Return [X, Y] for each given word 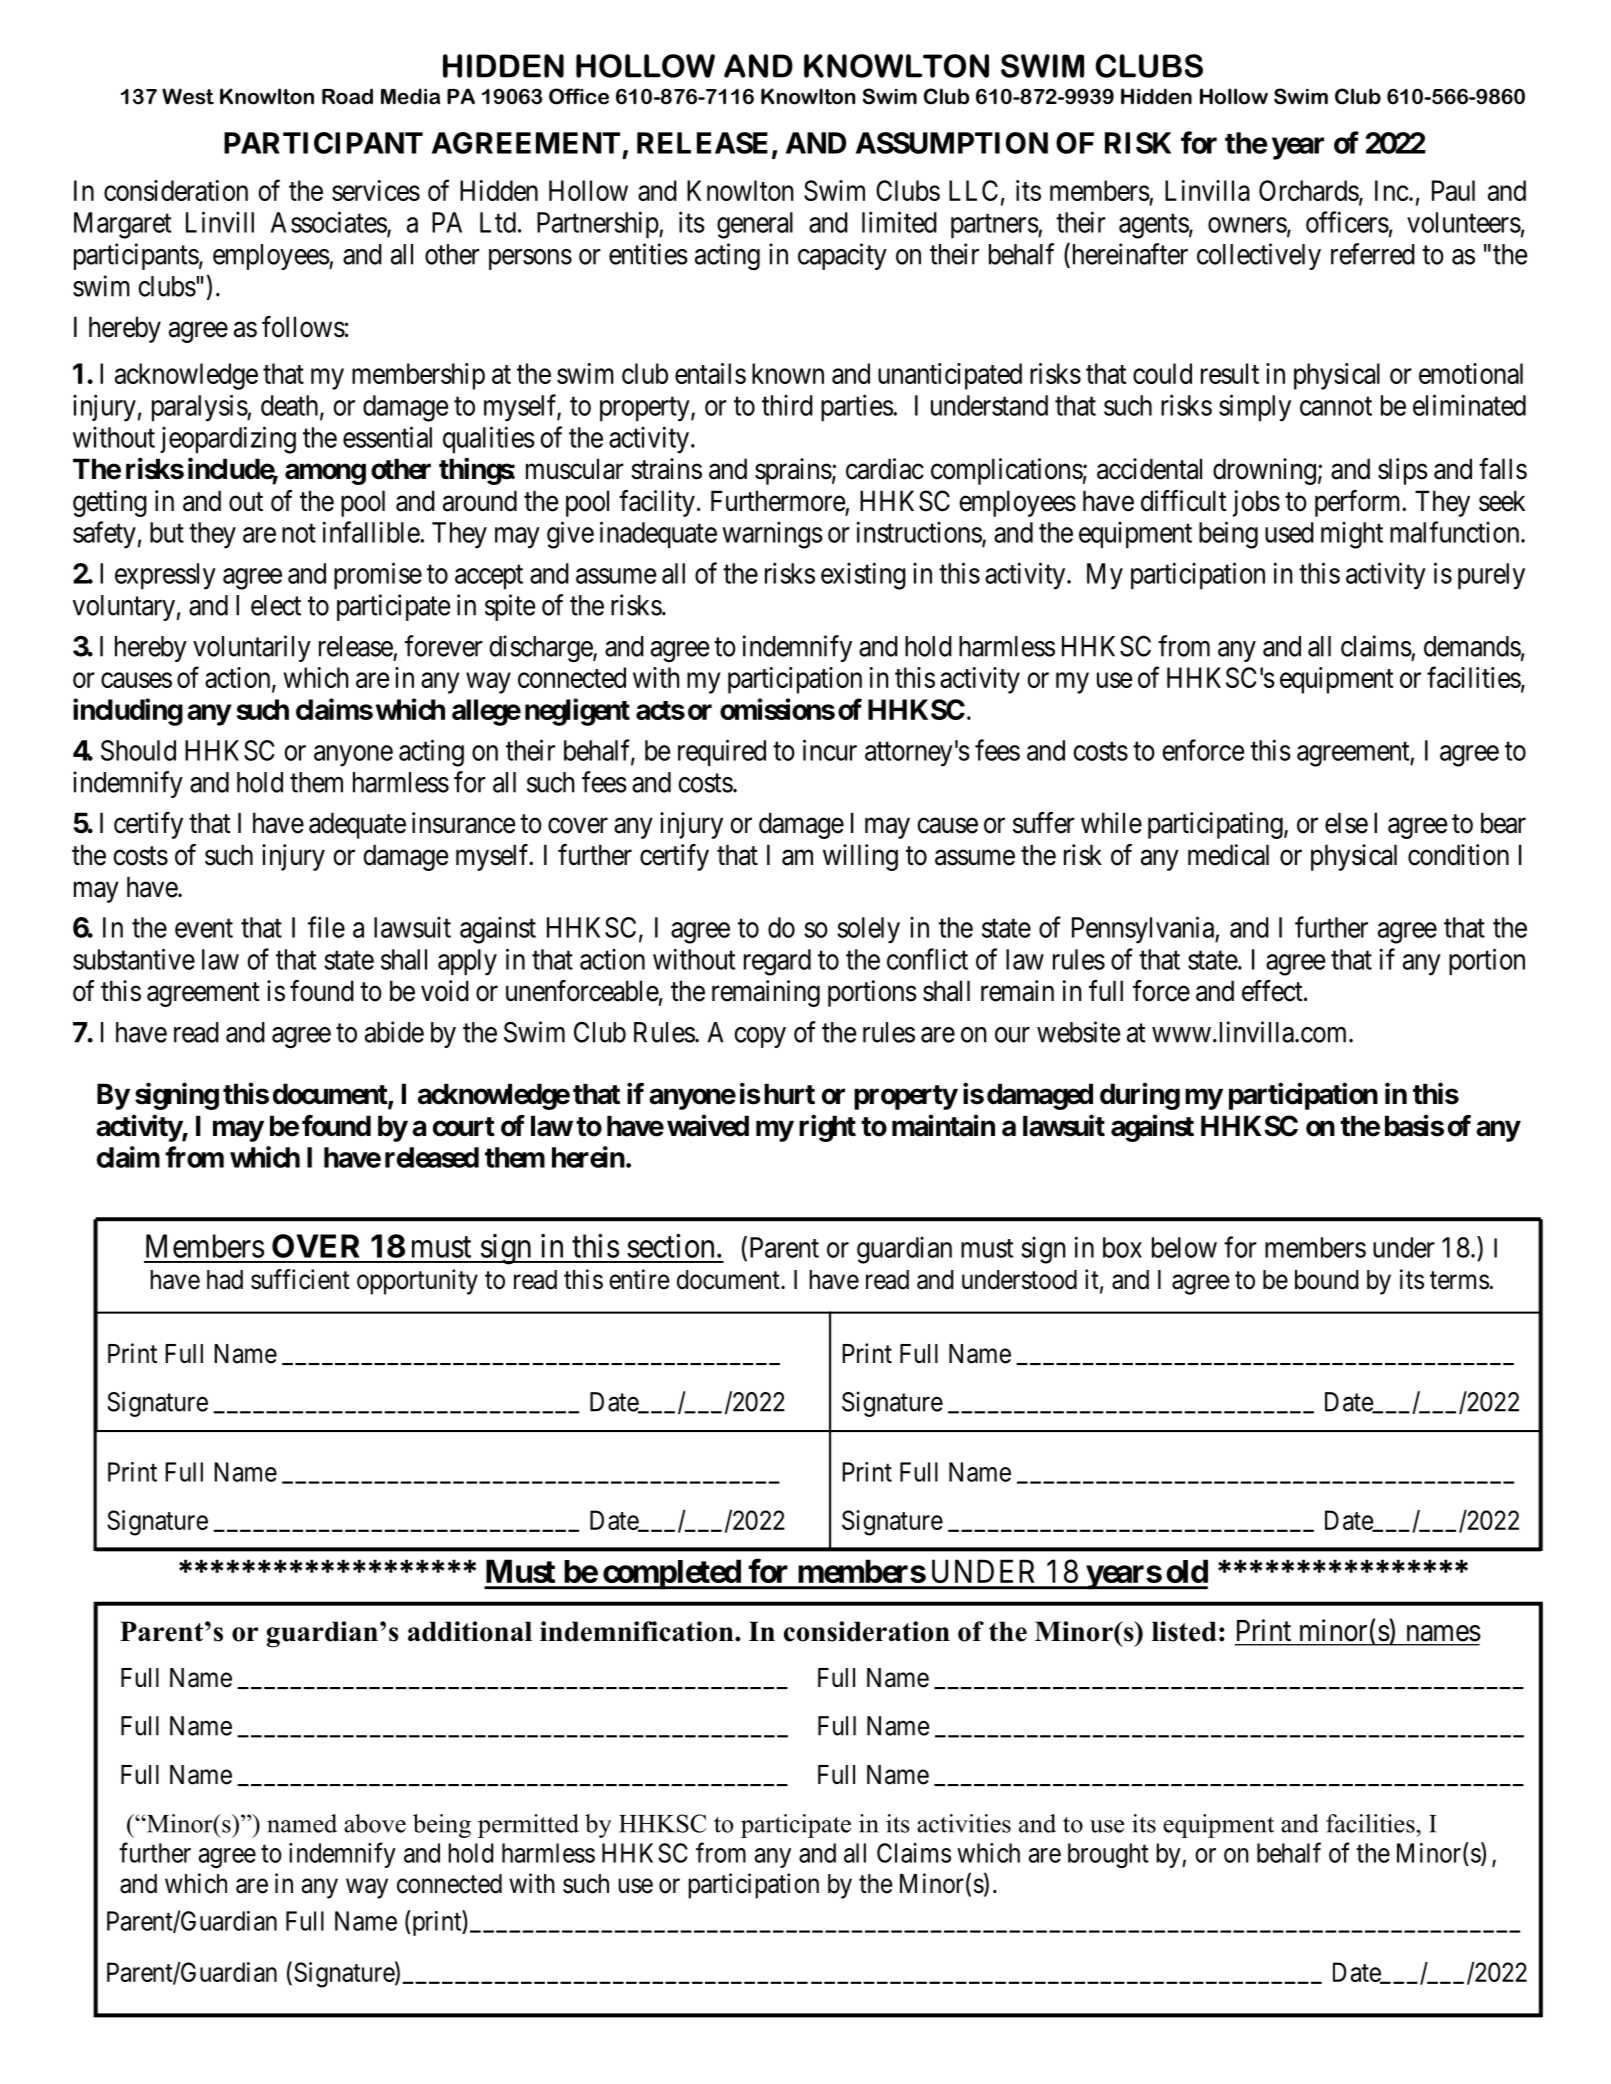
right [827, 1128]
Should [138, 750]
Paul [1453, 190]
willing [860, 857]
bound [1327, 1280]
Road [347, 96]
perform [1359, 503]
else [1346, 823]
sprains [793, 471]
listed [1184, 1631]
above [375, 1823]
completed [671, 1574]
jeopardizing [228, 440]
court [464, 1127]
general [755, 225]
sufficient [300, 1279]
